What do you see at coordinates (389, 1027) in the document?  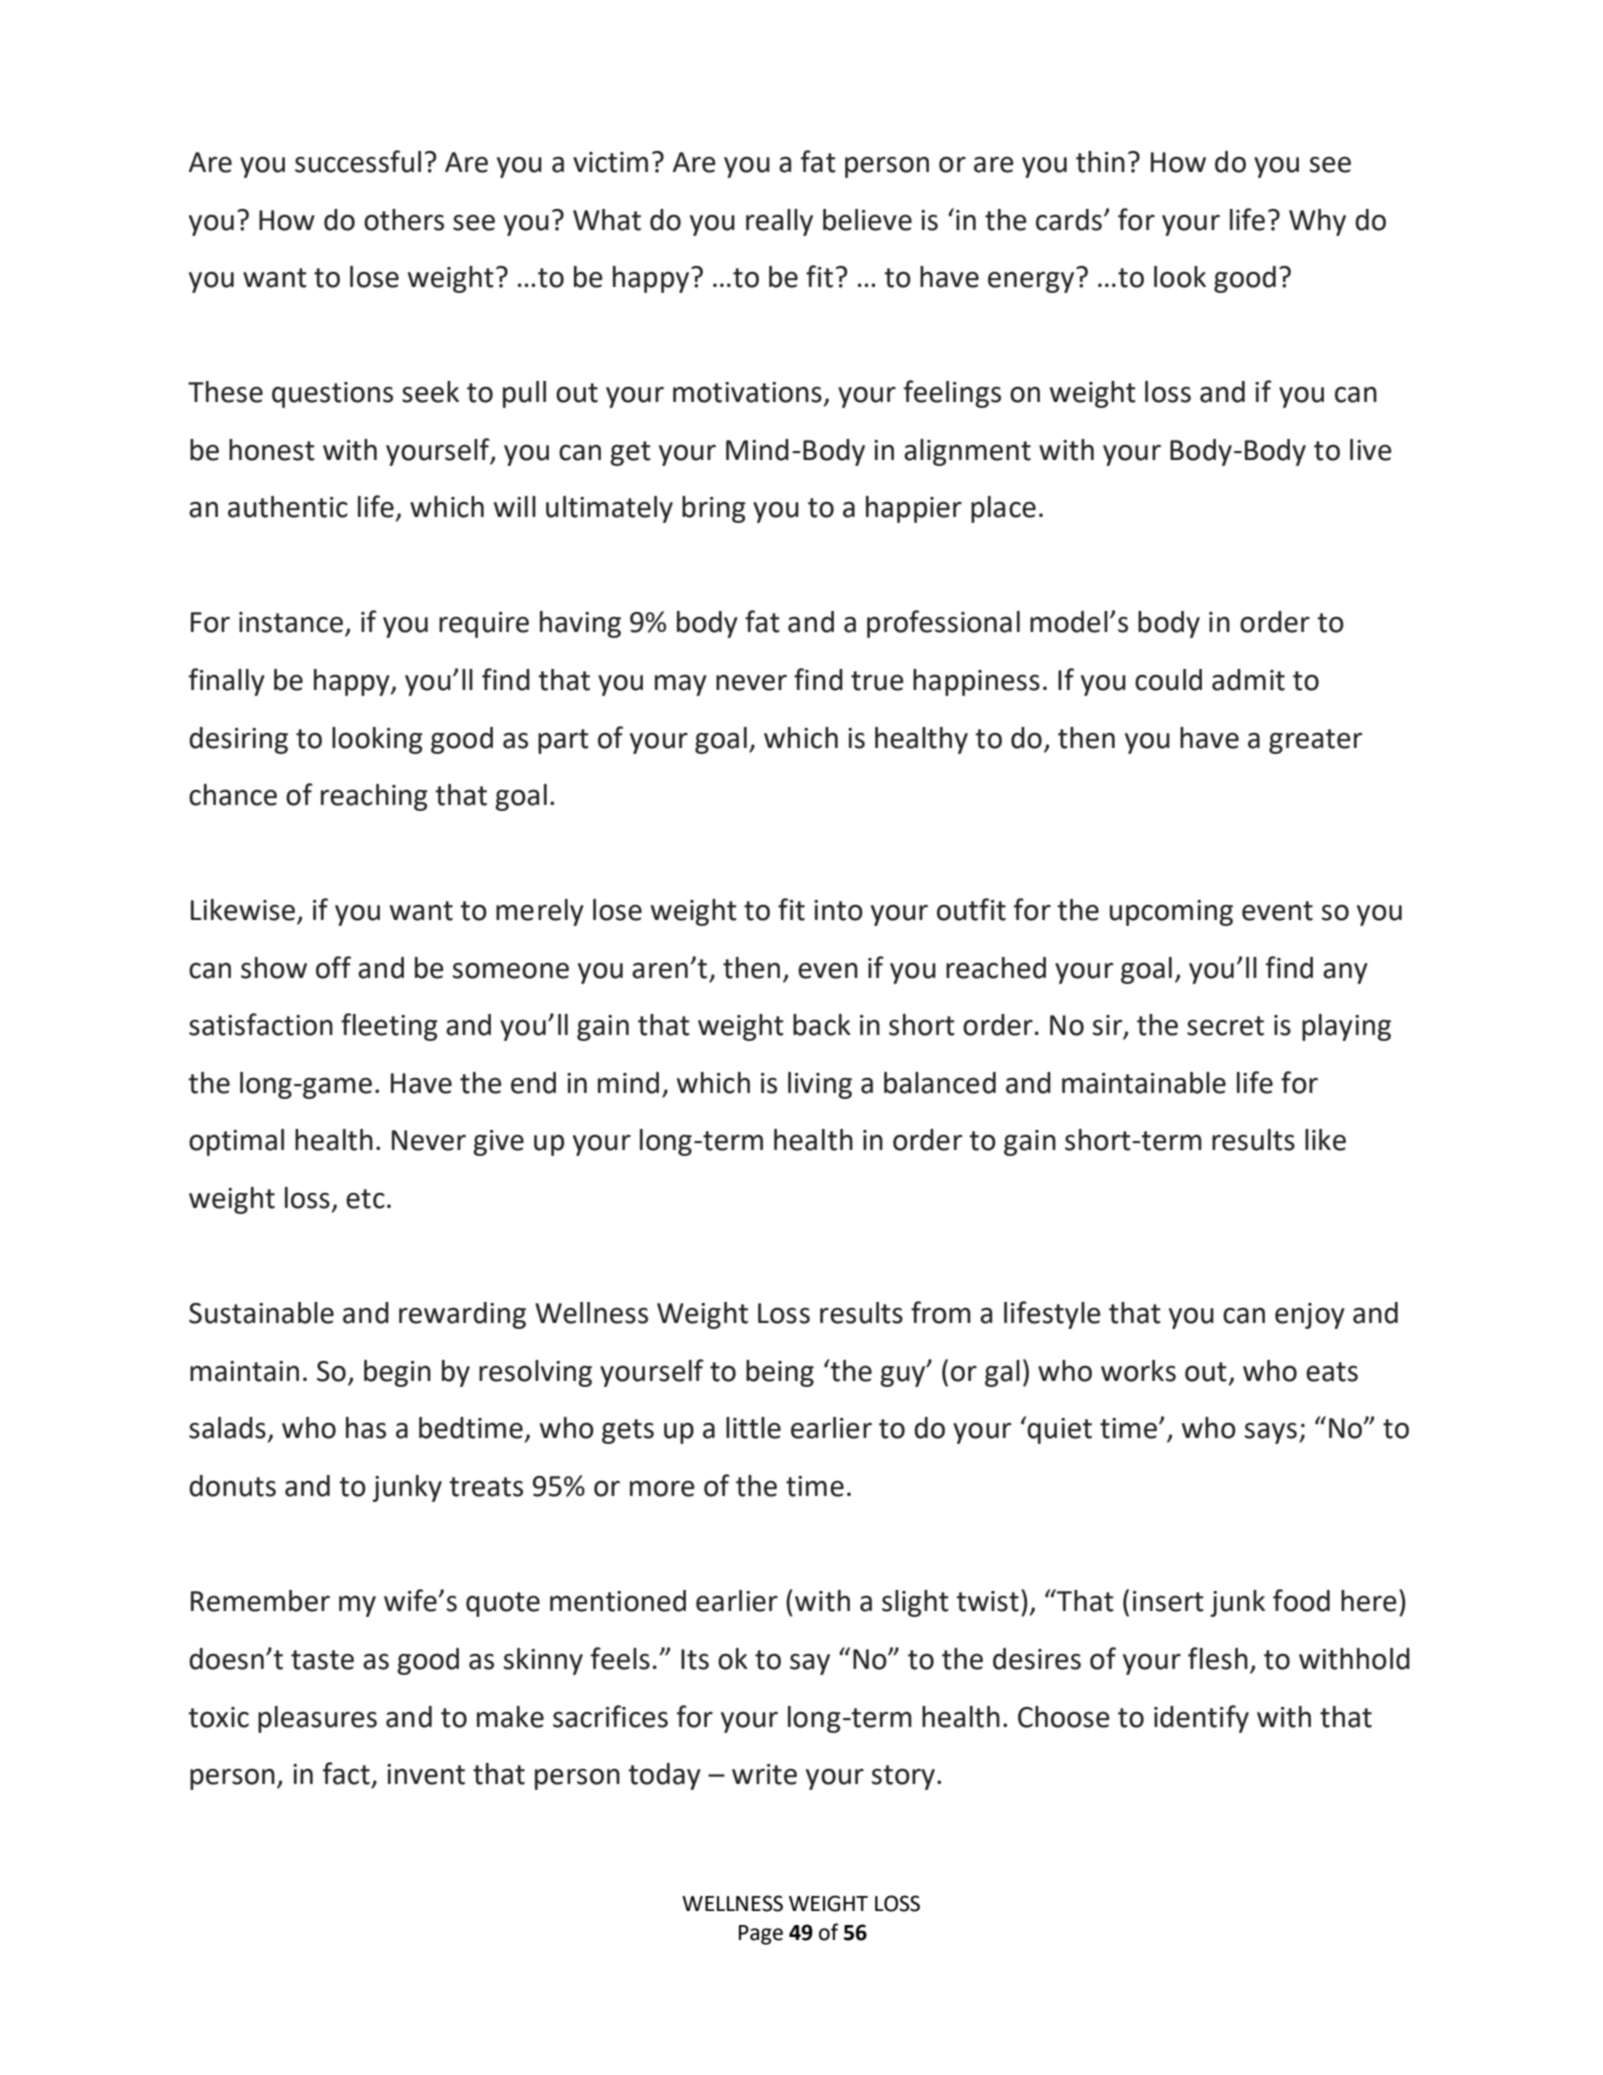 I see `fleeting` at bounding box center [389, 1027].
